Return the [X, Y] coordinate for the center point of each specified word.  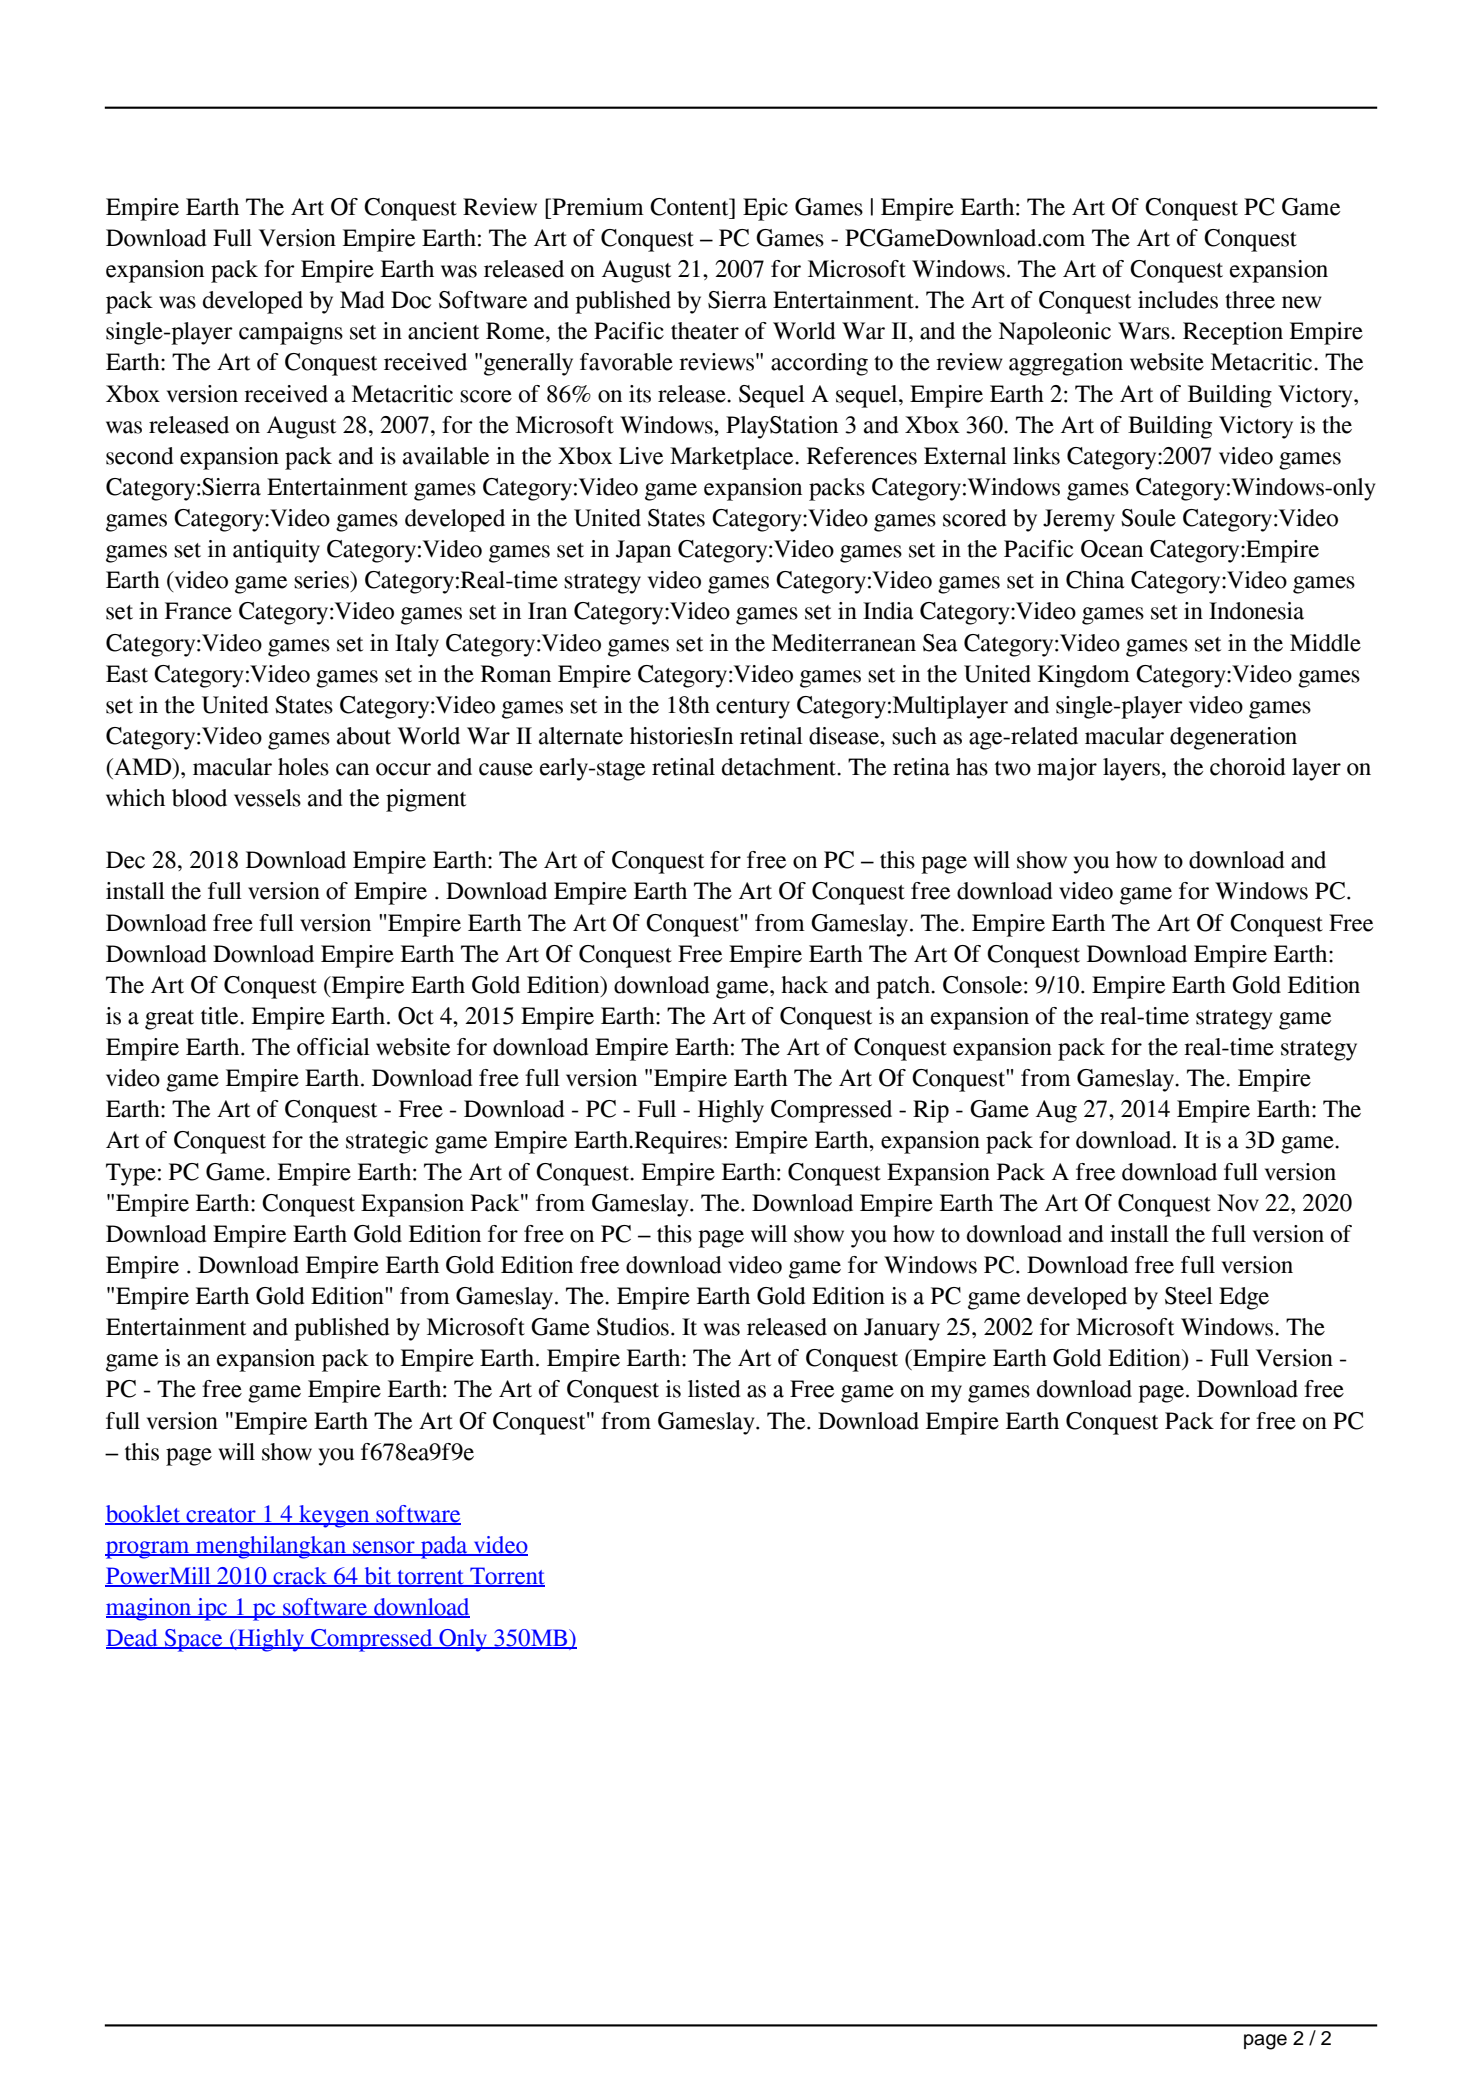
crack [300, 1577]
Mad [362, 300]
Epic [765, 209]
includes [1178, 300]
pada [444, 1547]
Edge [1244, 1298]
